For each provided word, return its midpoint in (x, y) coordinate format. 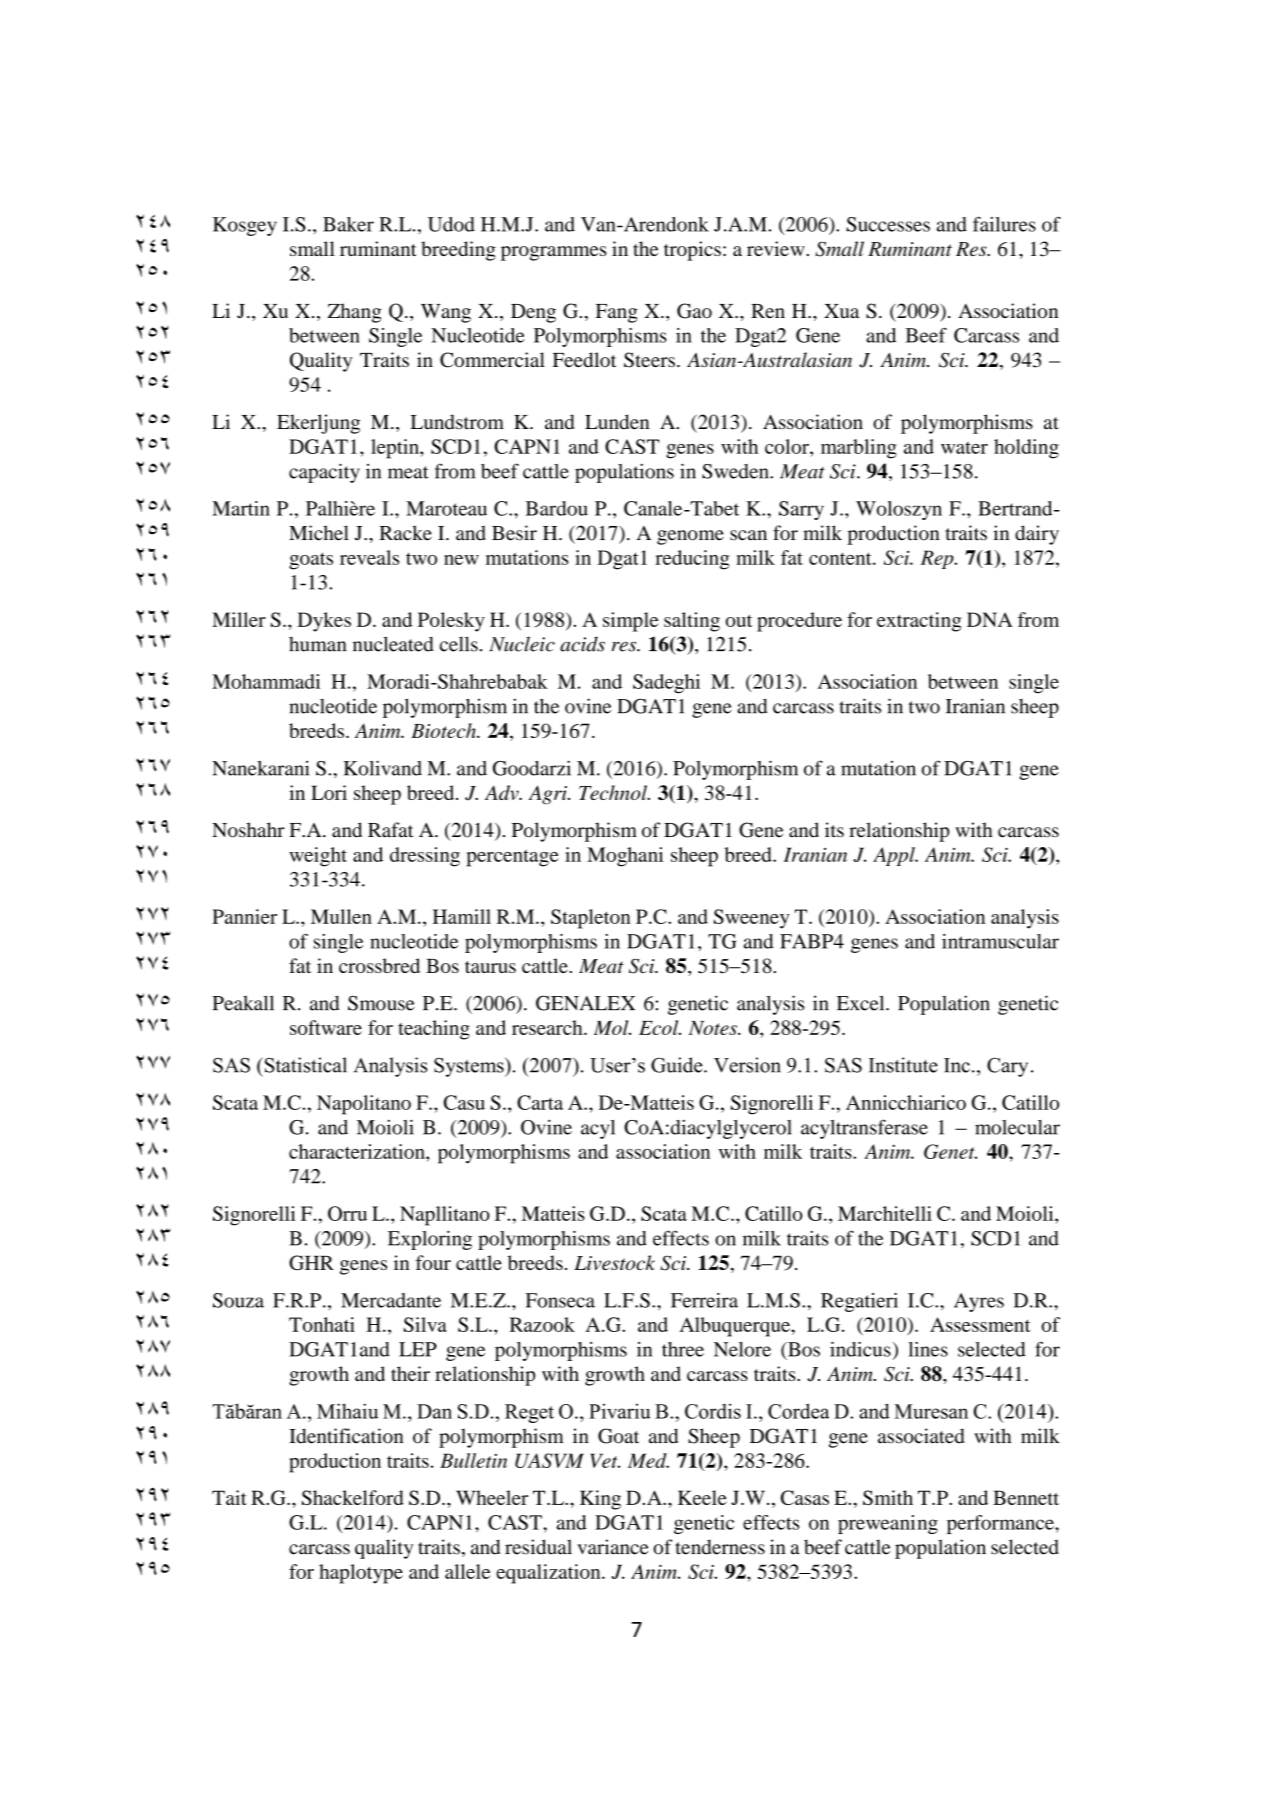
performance (1001, 1524)
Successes (888, 224)
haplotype (361, 1574)
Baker (348, 224)
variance (612, 1547)
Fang (617, 313)
